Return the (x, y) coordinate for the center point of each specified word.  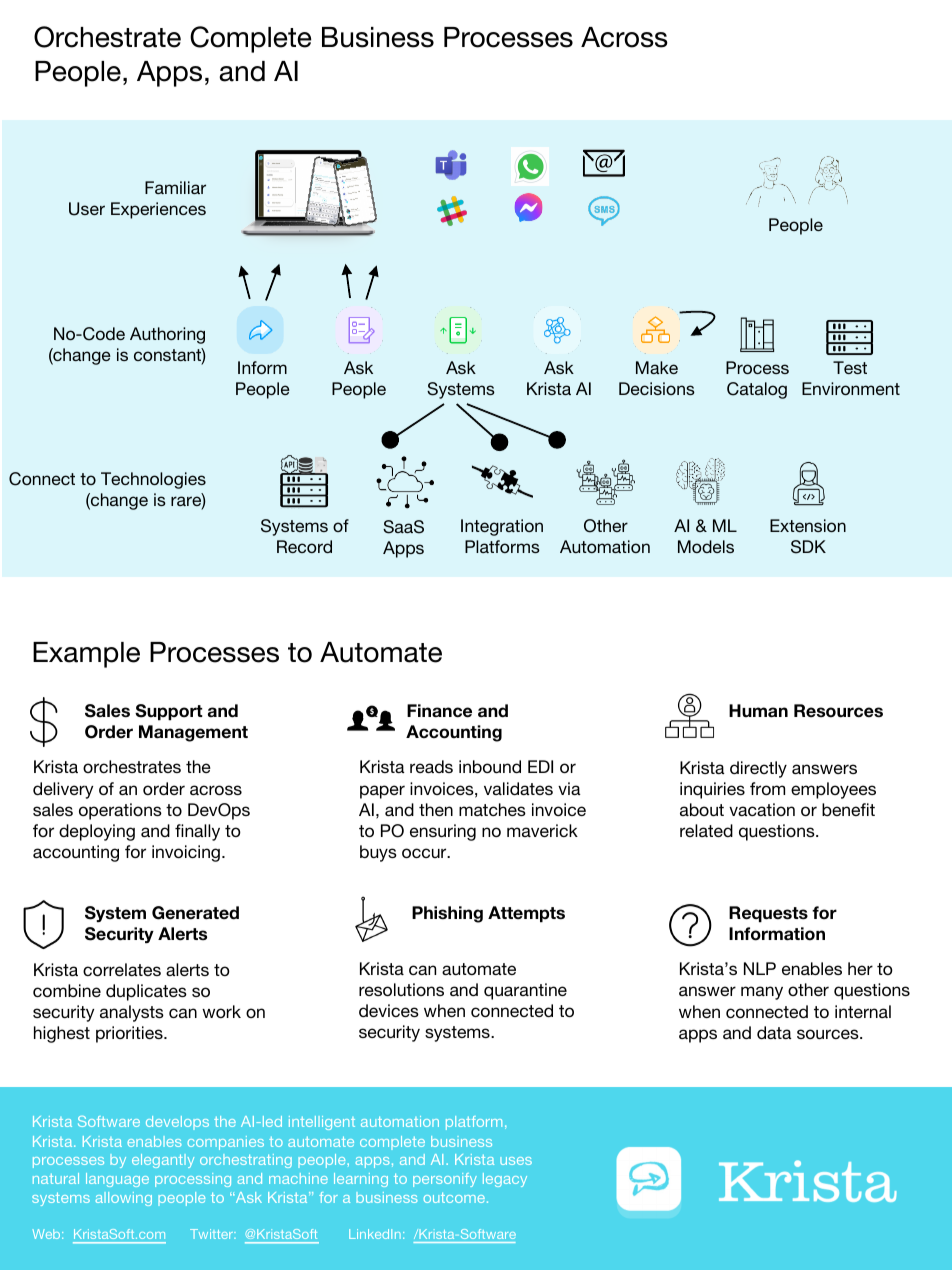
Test (850, 367)
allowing (123, 1199)
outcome (454, 1197)
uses (516, 1161)
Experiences (158, 210)
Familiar (175, 187)
